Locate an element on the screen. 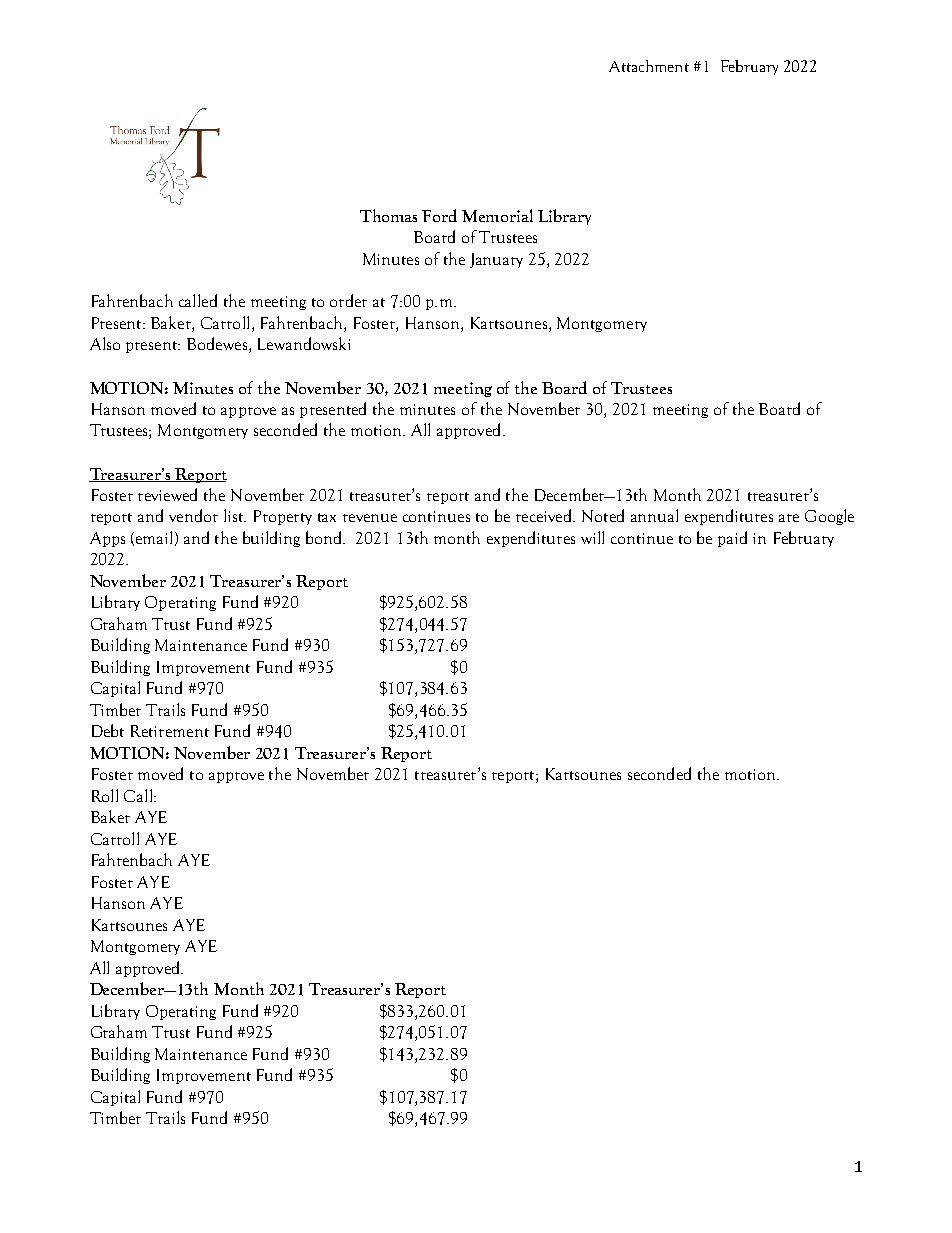 This screenshot has height=1233, width=952. Ford is located at coordinates (439, 215).
